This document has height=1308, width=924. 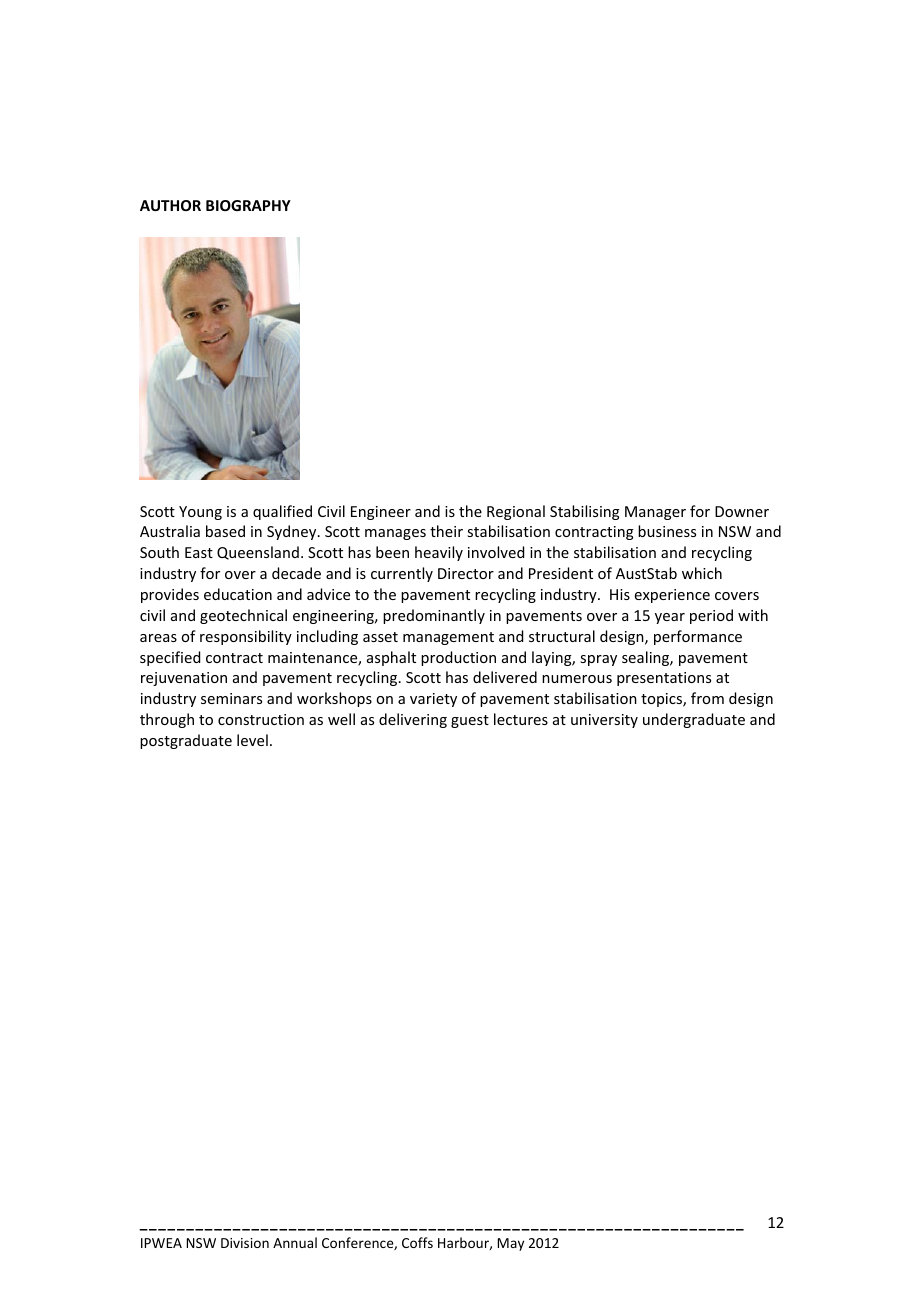 I want to click on guest, so click(x=470, y=721).
